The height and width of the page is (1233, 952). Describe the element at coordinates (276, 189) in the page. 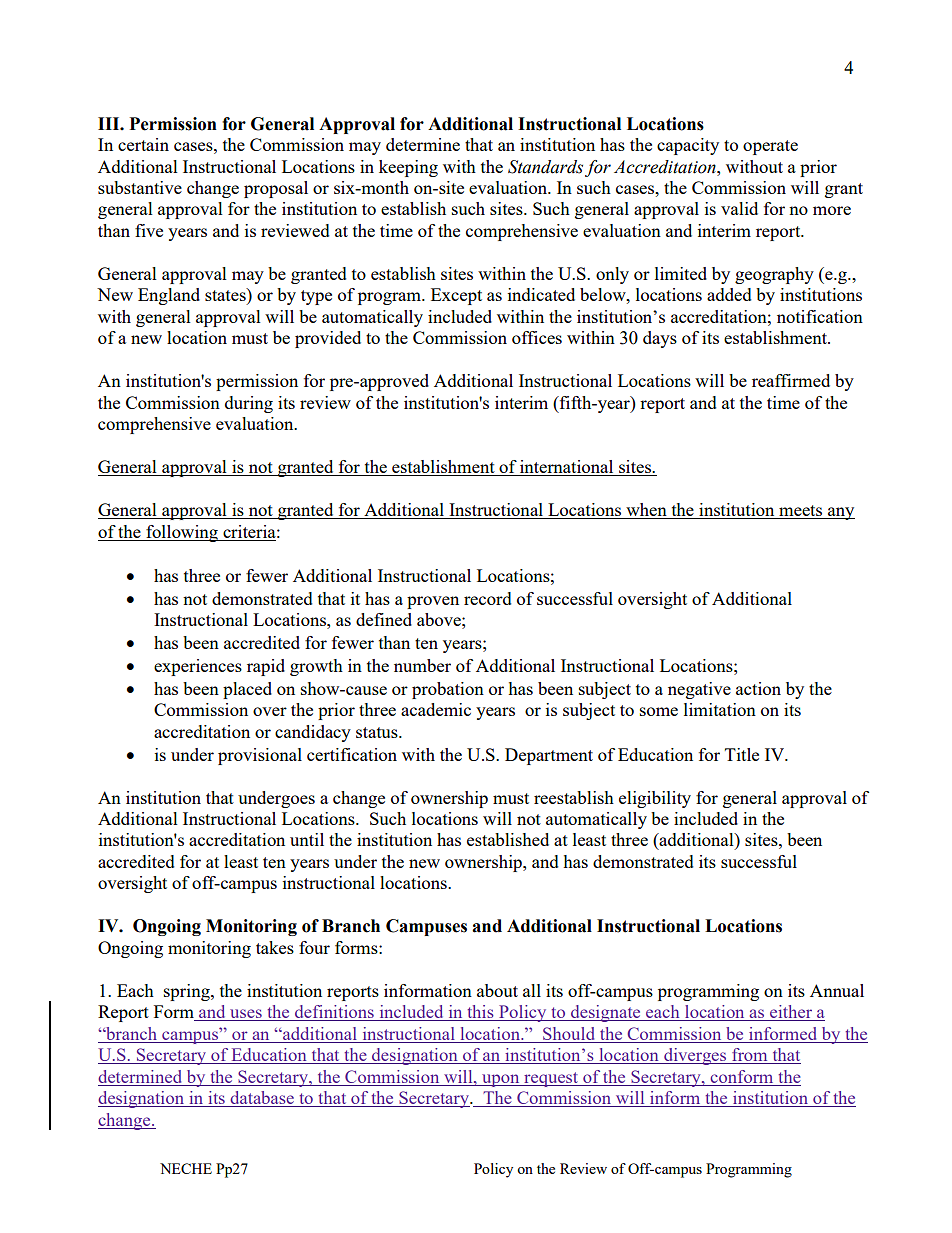

I see `proposal` at that location.
